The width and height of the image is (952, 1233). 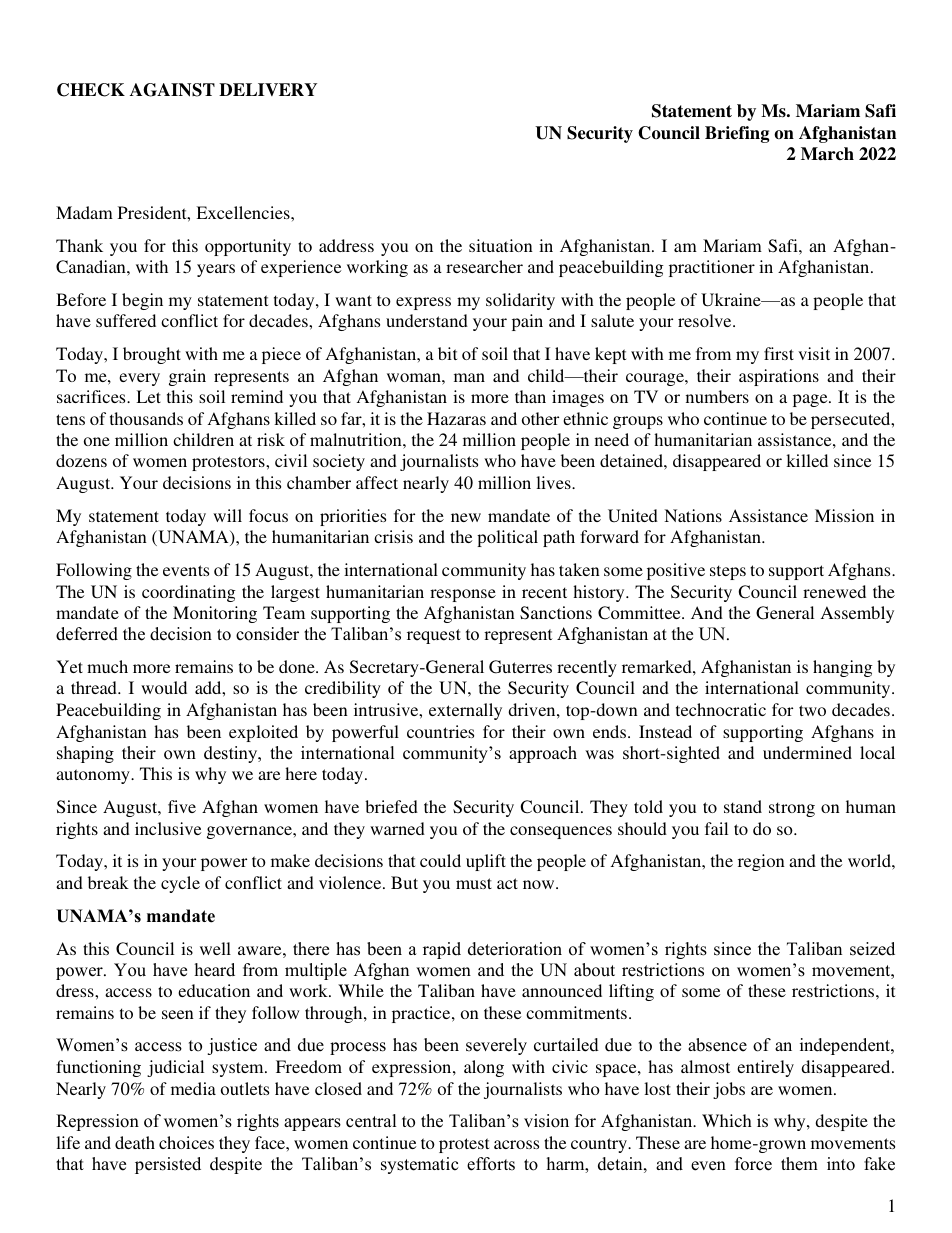 What do you see at coordinates (434, 636) in the image?
I see `request` at bounding box center [434, 636].
